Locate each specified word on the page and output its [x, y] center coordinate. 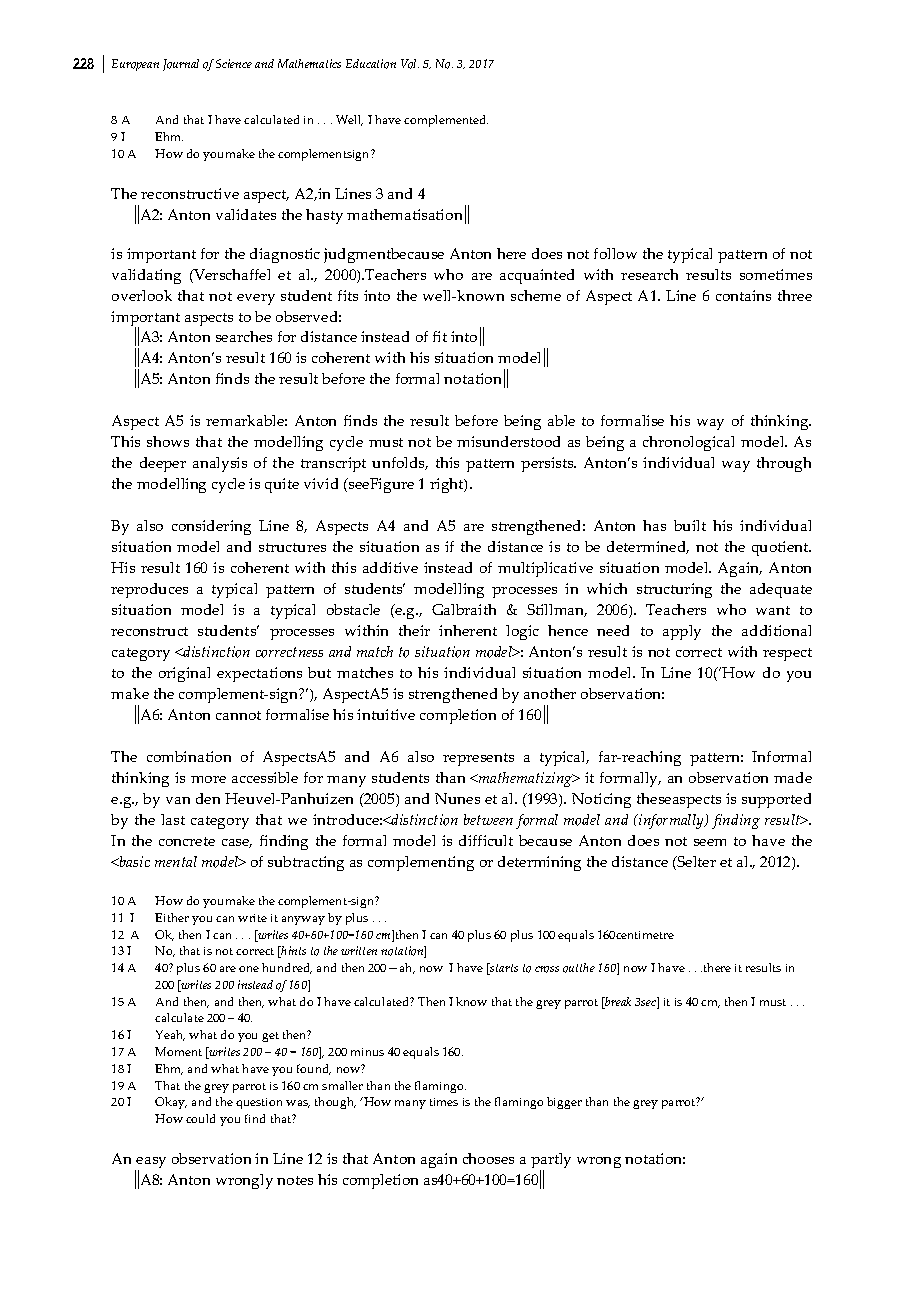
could [200, 1118]
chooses [488, 1158]
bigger [564, 1103]
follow [615, 253]
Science [234, 63]
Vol [410, 64]
